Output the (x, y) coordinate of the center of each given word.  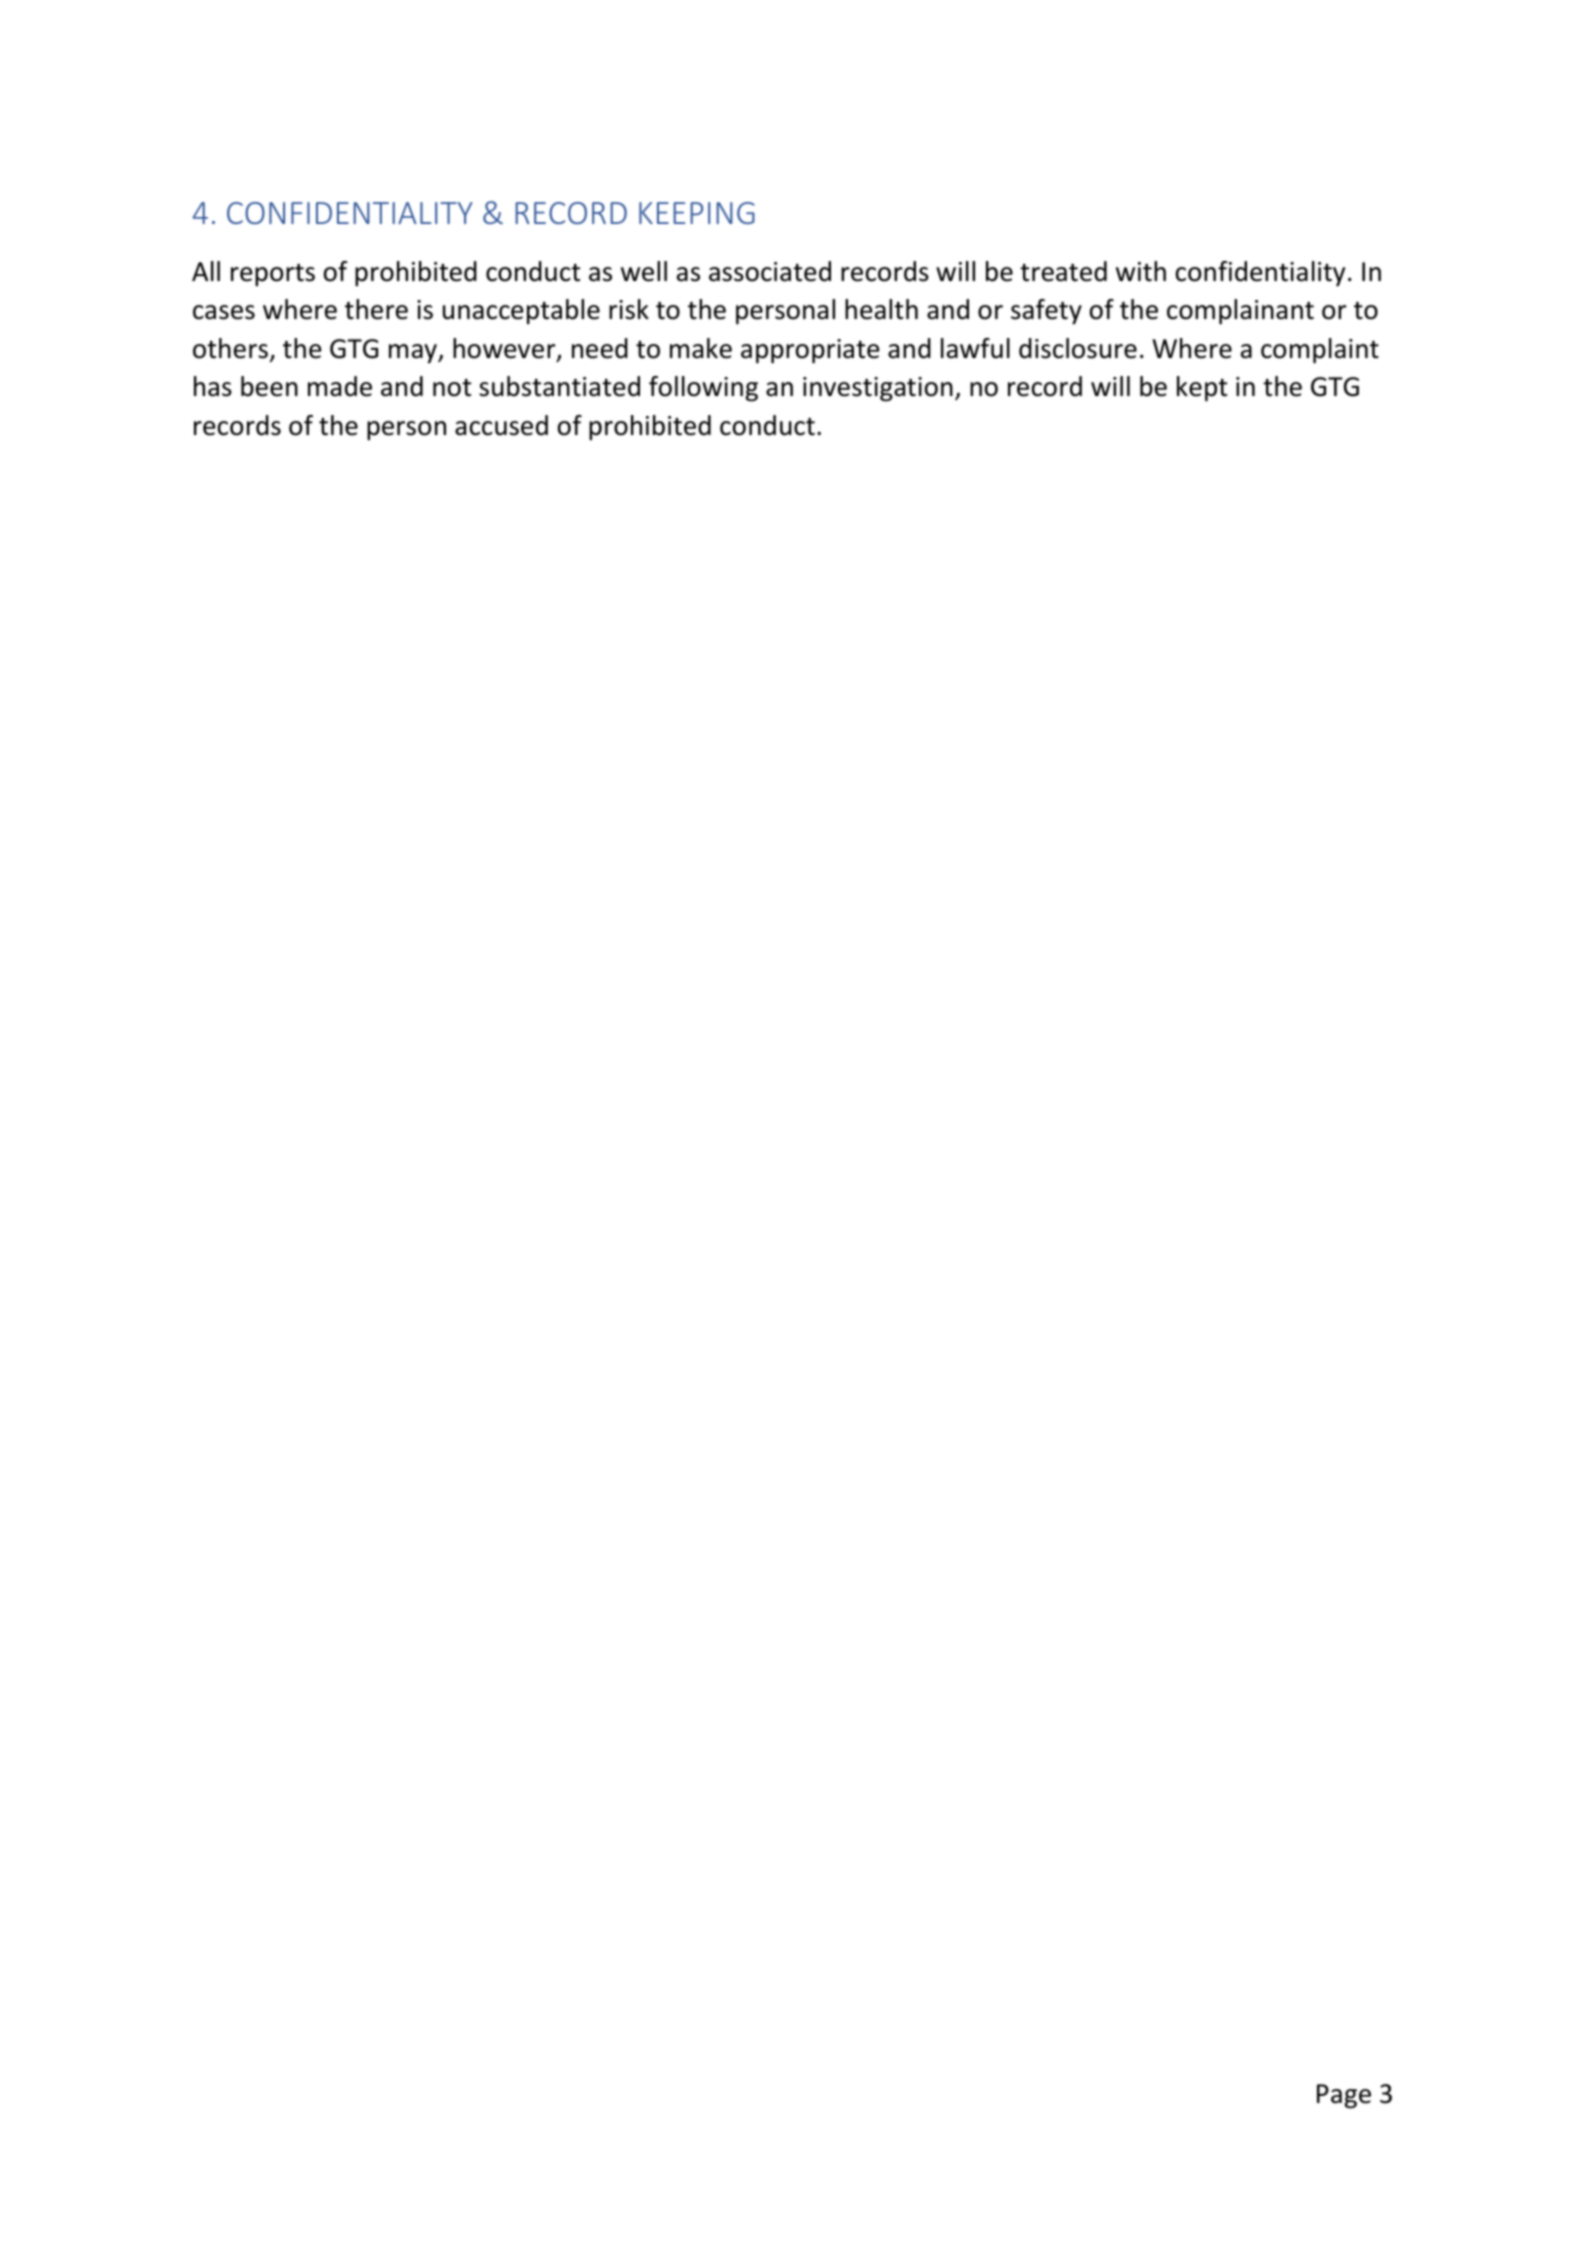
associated (770, 271)
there (376, 309)
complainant (1240, 312)
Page (1344, 2096)
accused (501, 425)
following (703, 389)
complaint (1320, 351)
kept (1202, 389)
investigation (878, 389)
